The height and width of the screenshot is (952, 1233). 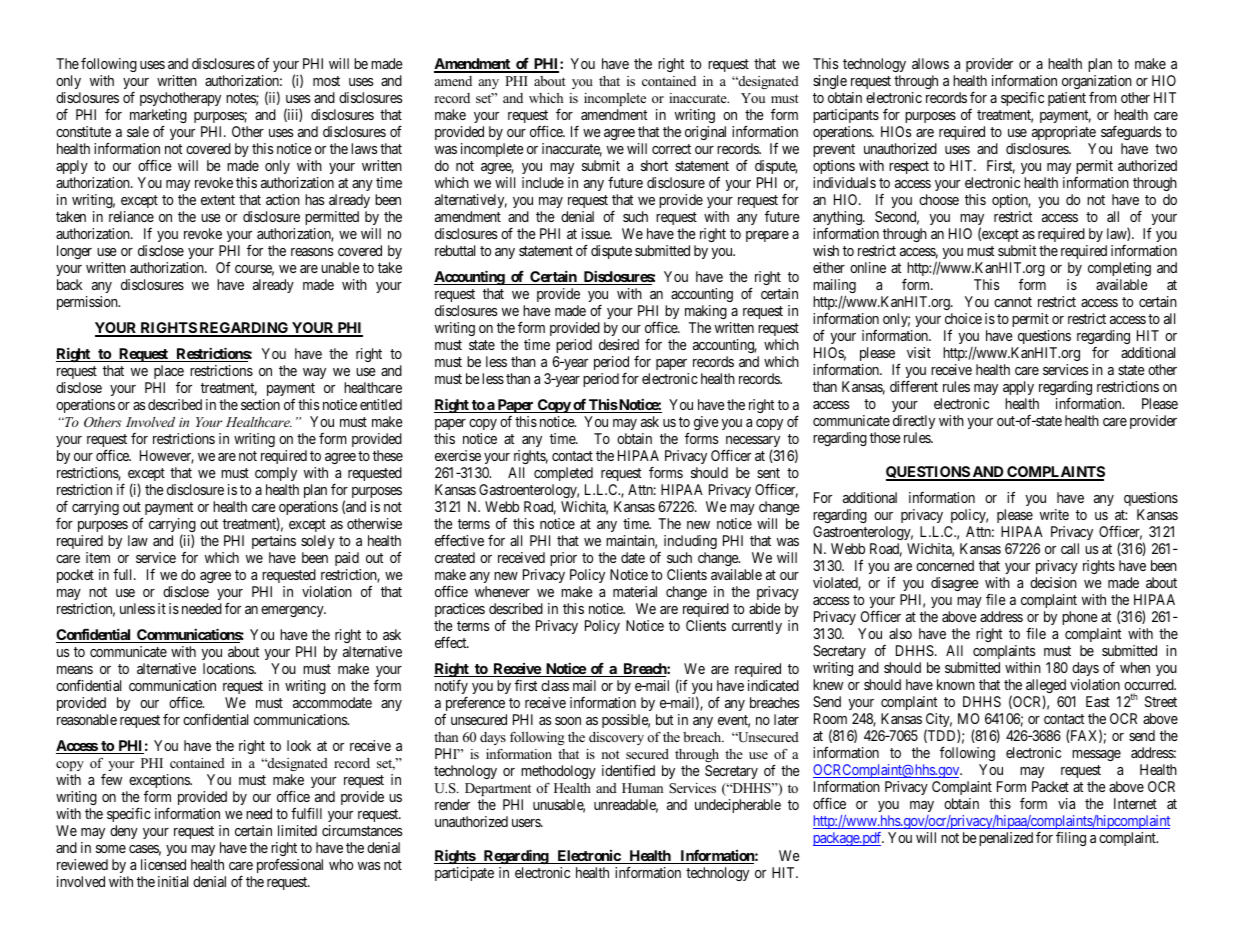 What do you see at coordinates (158, 117) in the screenshot?
I see `marketing` at bounding box center [158, 117].
